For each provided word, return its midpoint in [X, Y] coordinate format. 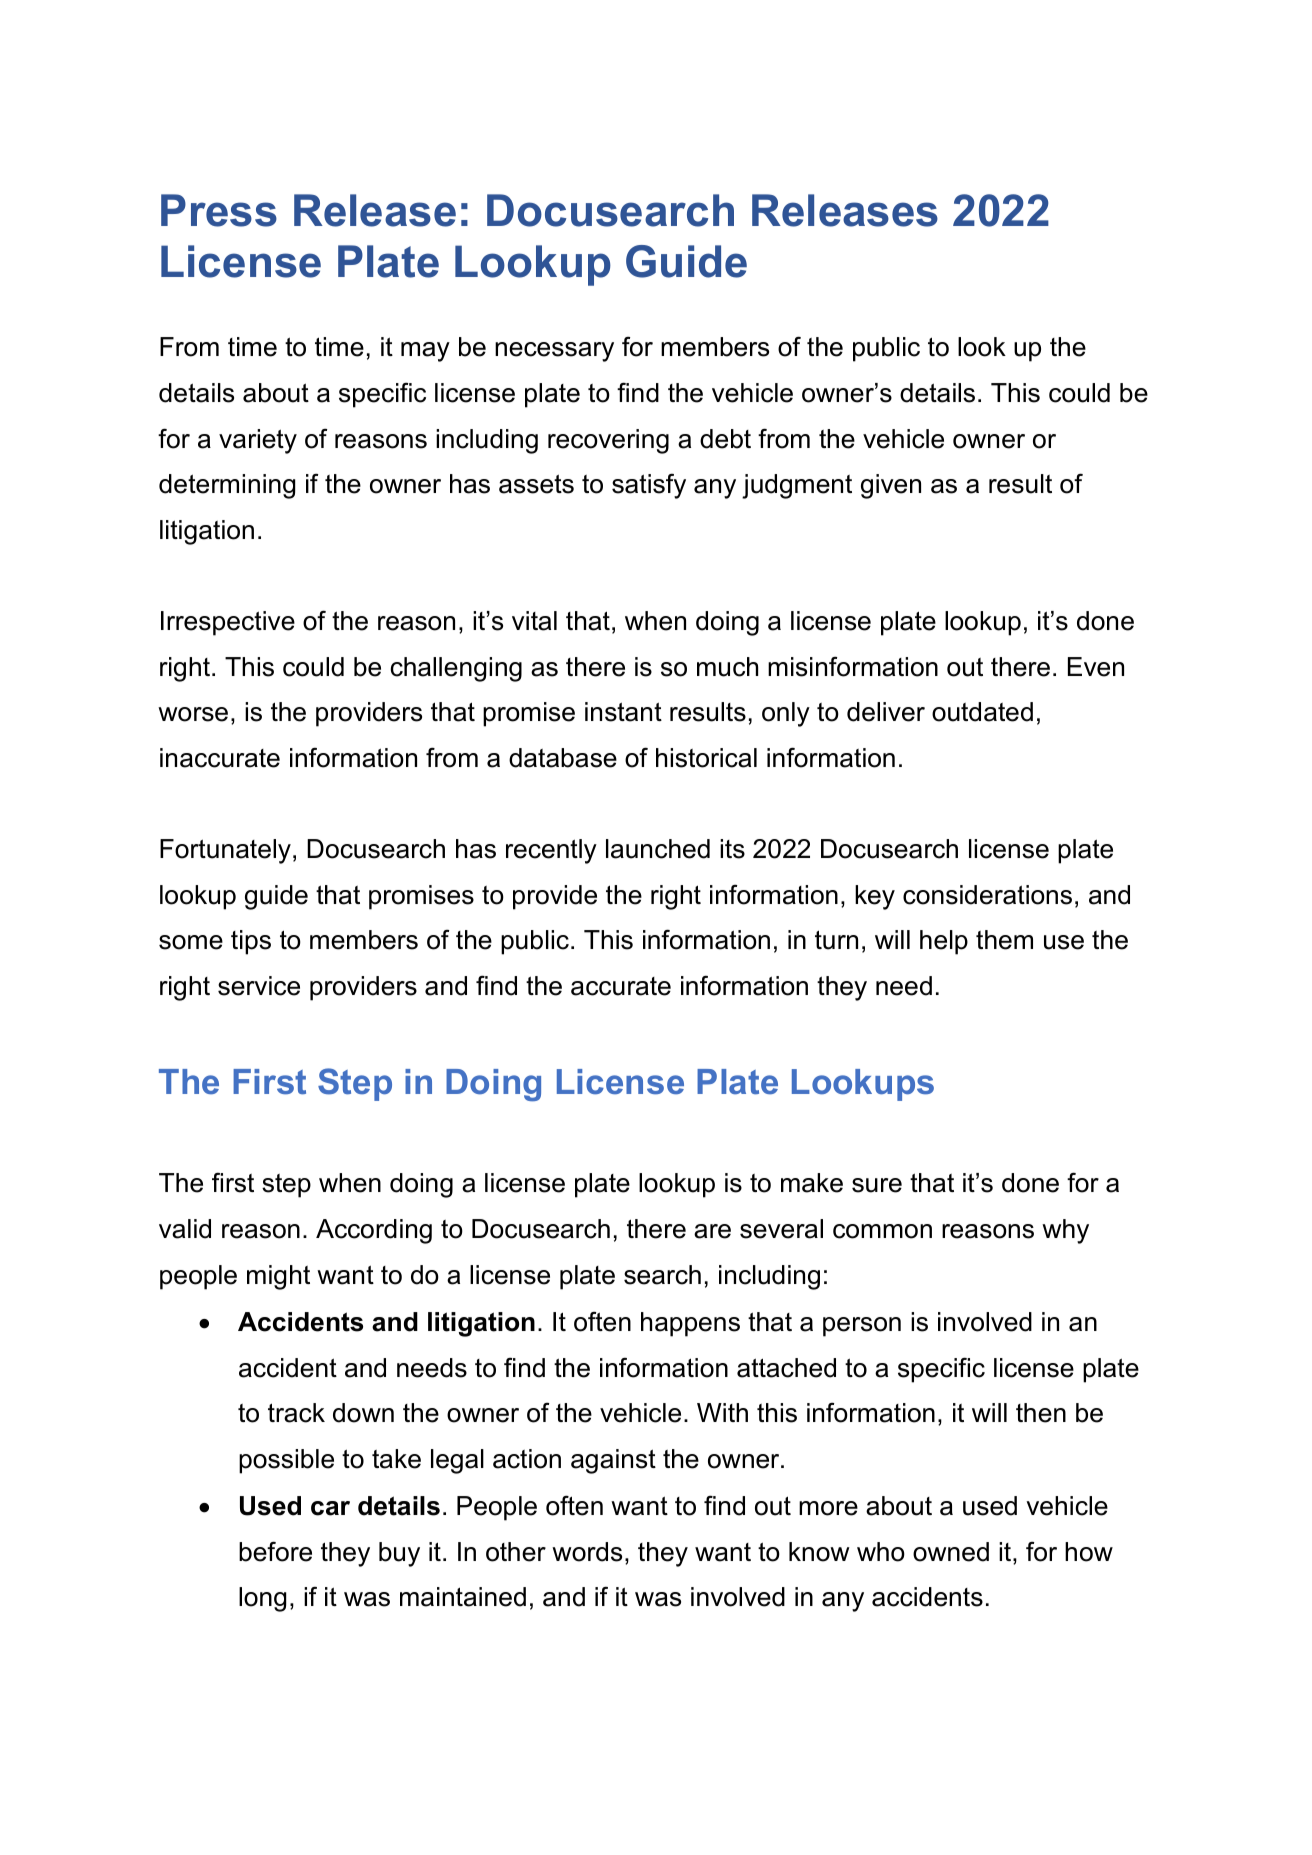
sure [877, 1185]
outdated [982, 712]
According [374, 1231]
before [275, 1551]
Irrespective [228, 623]
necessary [554, 352]
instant [623, 712]
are [712, 1231]
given [891, 486]
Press [219, 210]
